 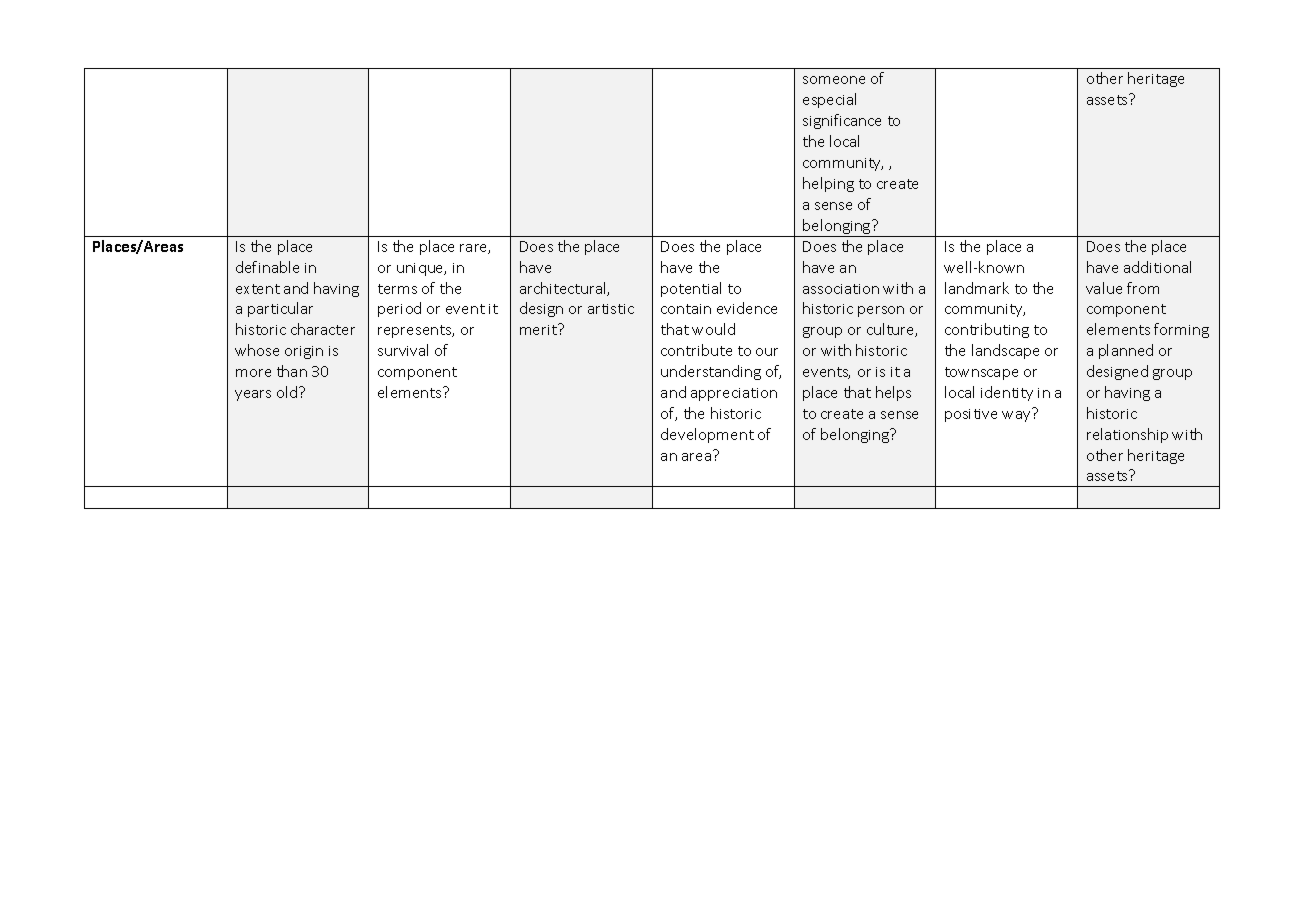 What do you see at coordinates (828, 184) in the image?
I see `helping` at bounding box center [828, 184].
